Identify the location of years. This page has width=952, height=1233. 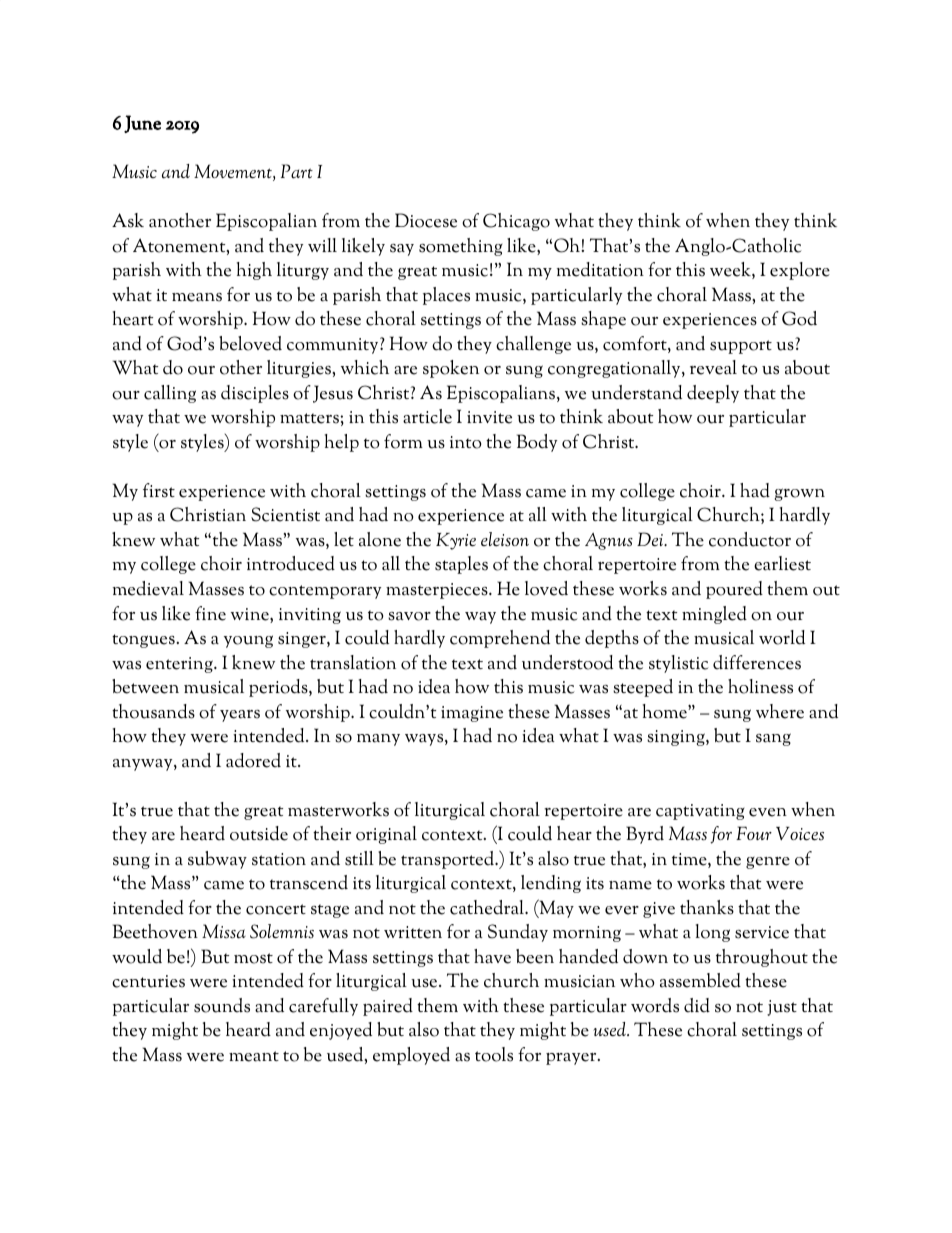
(240, 716).
